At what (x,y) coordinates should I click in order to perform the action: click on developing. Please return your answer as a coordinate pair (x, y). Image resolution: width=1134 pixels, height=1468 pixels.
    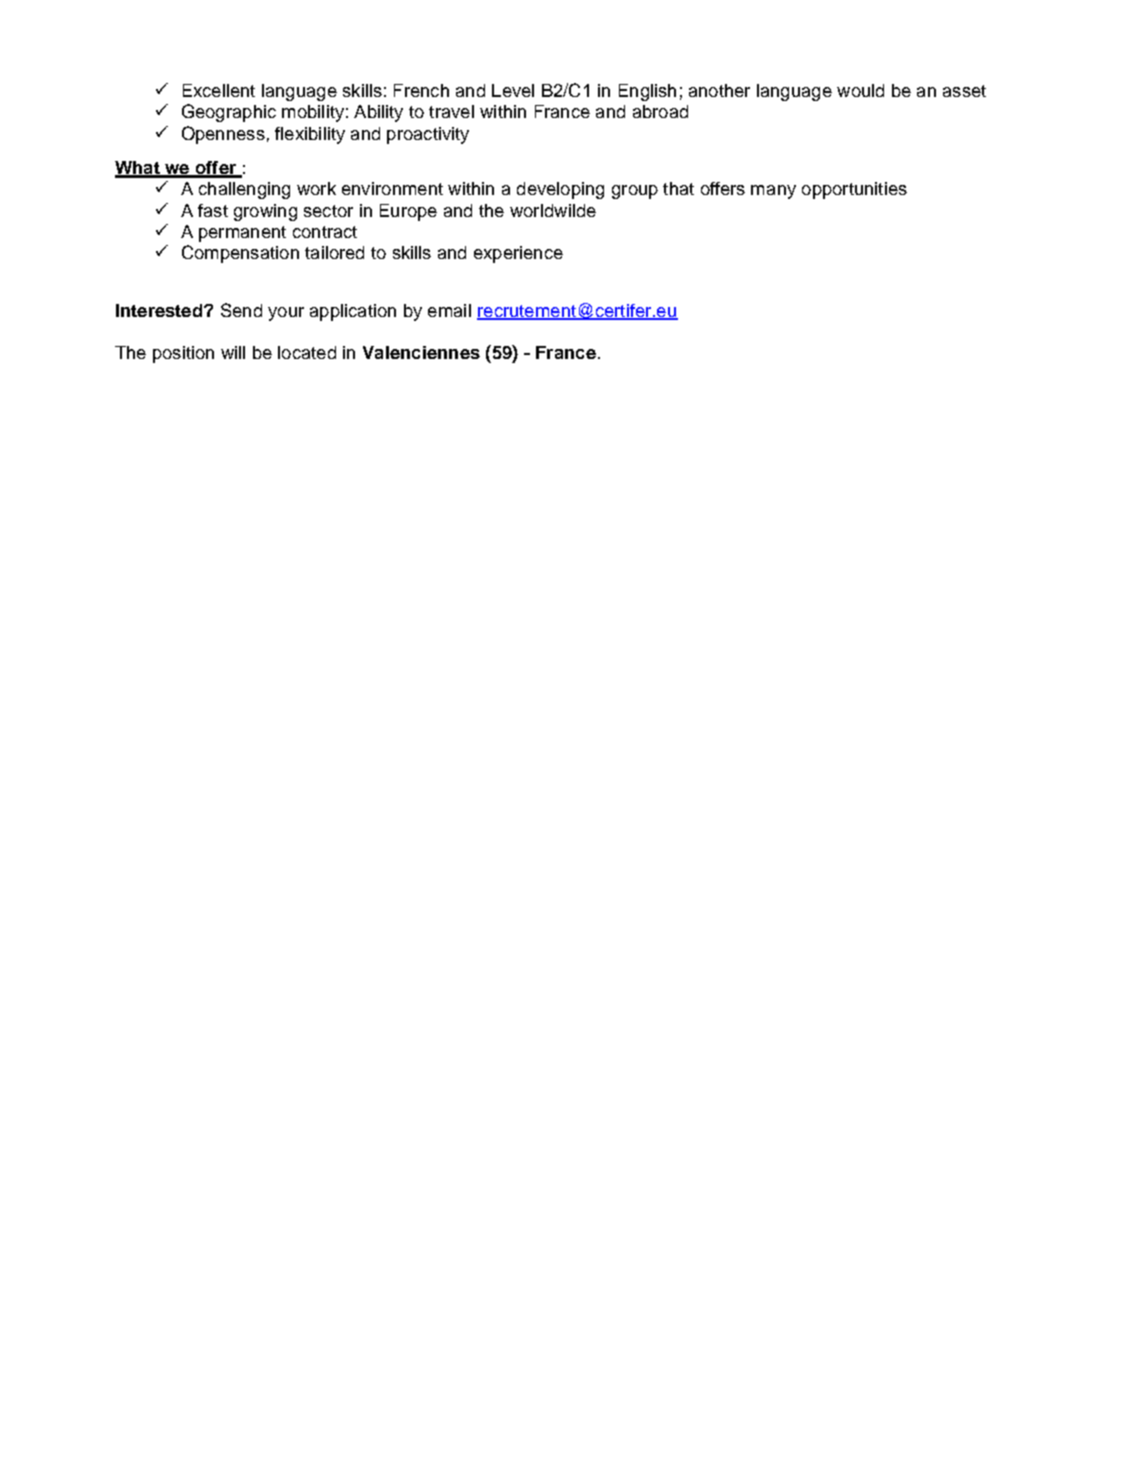
    Looking at the image, I should click on (560, 190).
